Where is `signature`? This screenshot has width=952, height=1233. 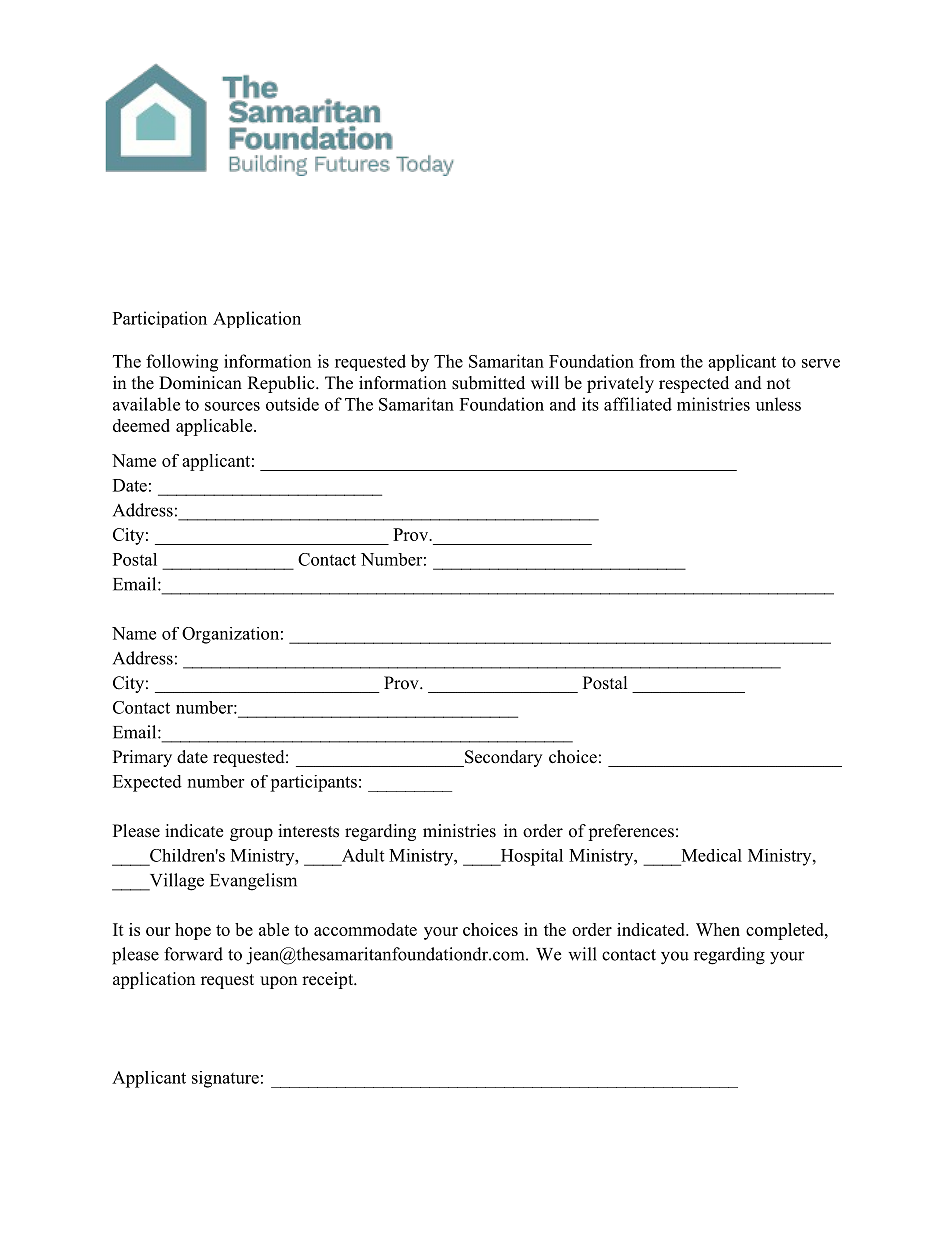 signature is located at coordinates (225, 1079).
